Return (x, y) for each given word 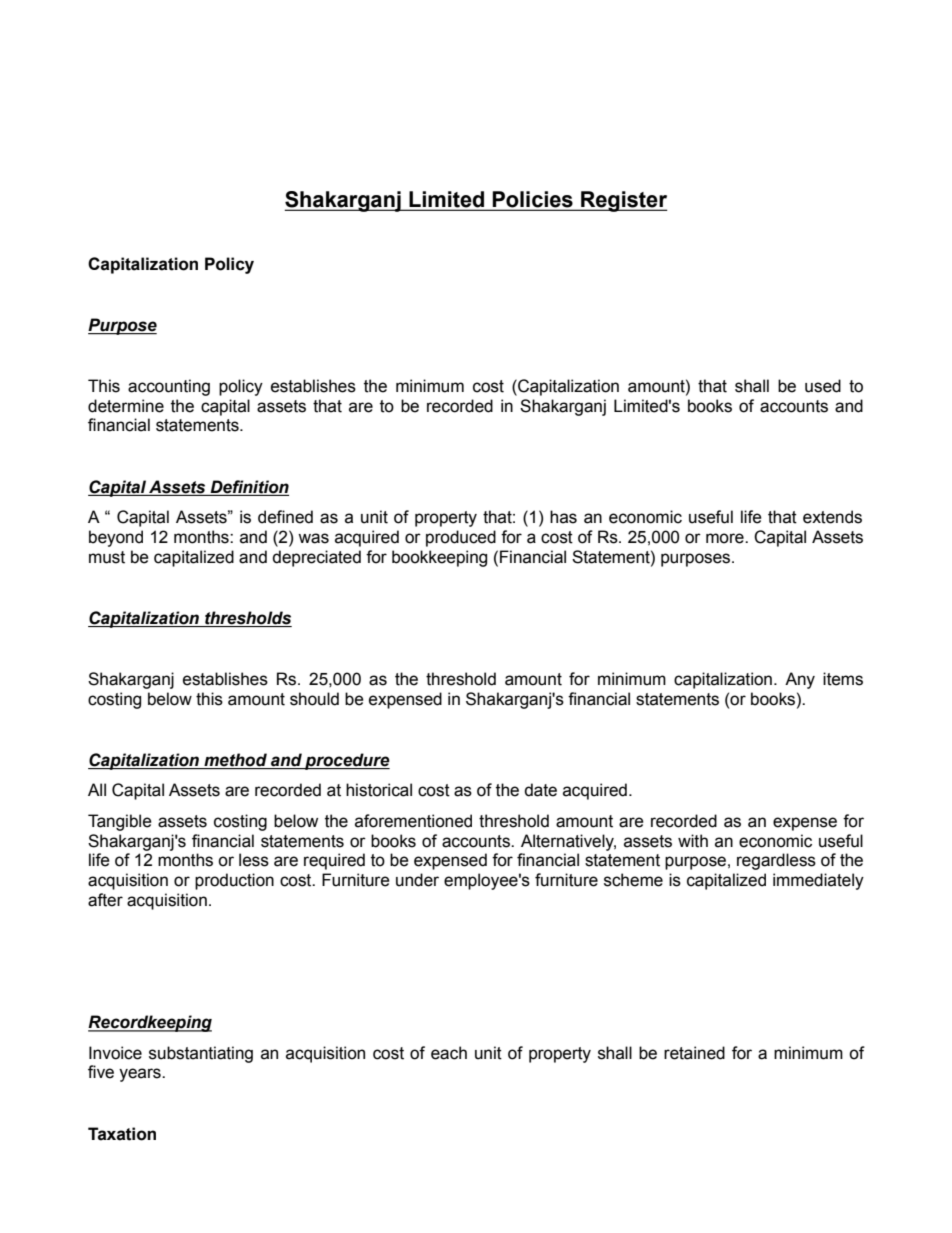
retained (694, 1053)
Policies (533, 200)
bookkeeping (439, 558)
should (314, 699)
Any (800, 680)
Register (623, 201)
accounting (169, 387)
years (141, 1075)
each (449, 1053)
